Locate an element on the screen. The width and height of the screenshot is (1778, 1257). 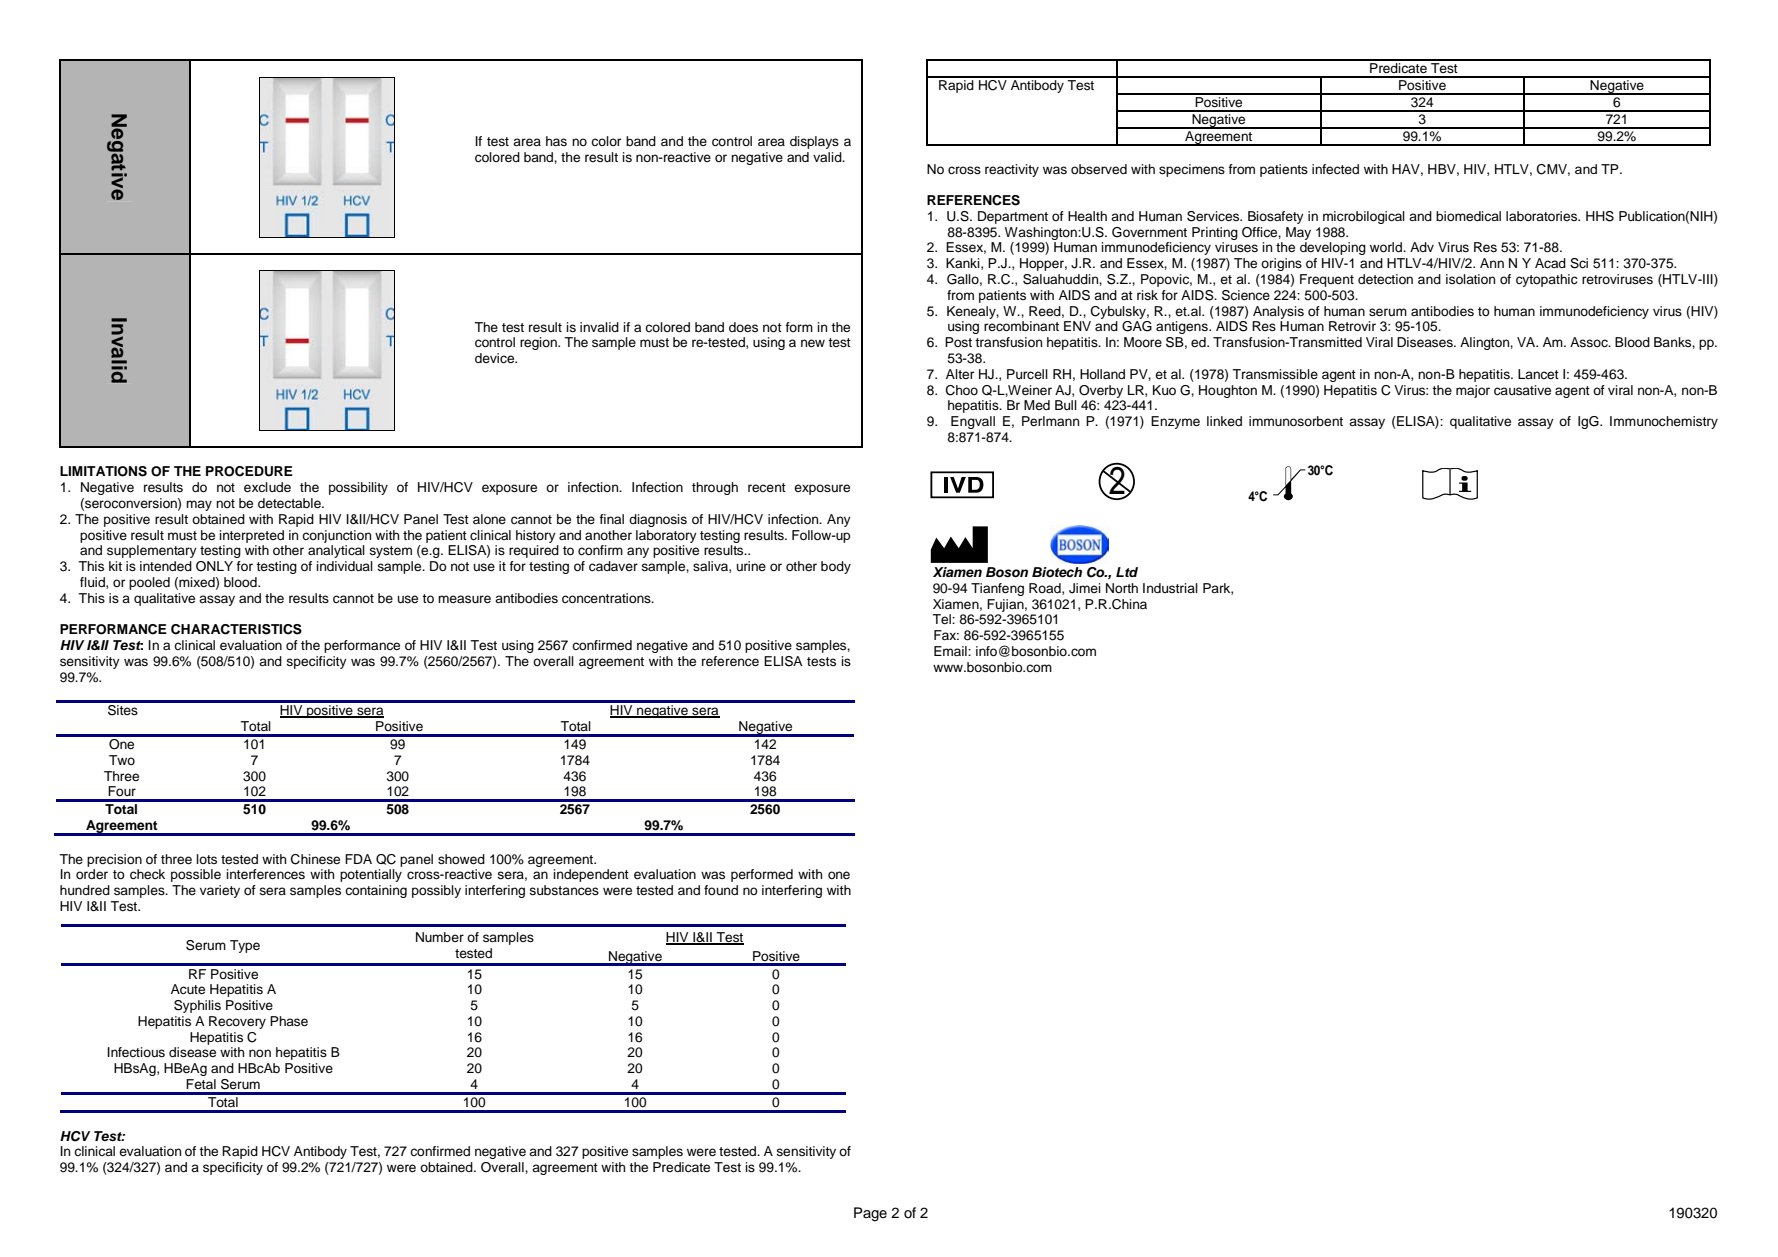
CHARACTERISTICS is located at coordinates (236, 629).
